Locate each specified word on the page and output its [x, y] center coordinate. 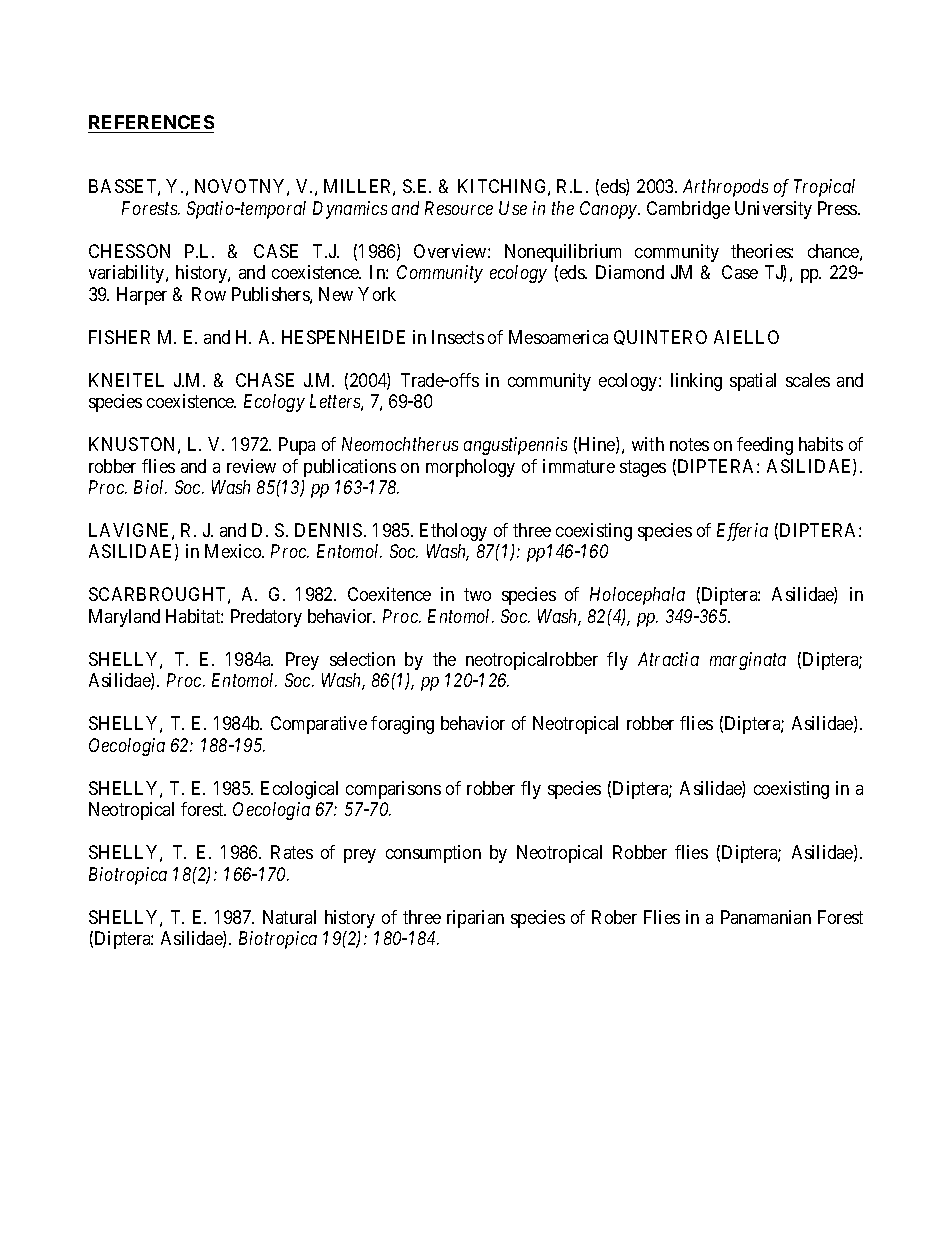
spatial [753, 382]
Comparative [319, 725]
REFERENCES [151, 122]
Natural [289, 917]
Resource [459, 208]
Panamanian [766, 917]
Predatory [266, 618]
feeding [765, 446]
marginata [748, 661]
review [251, 466]
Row [209, 294]
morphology [470, 468]
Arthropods [725, 188]
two [477, 595]
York [377, 294]
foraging [402, 725]
